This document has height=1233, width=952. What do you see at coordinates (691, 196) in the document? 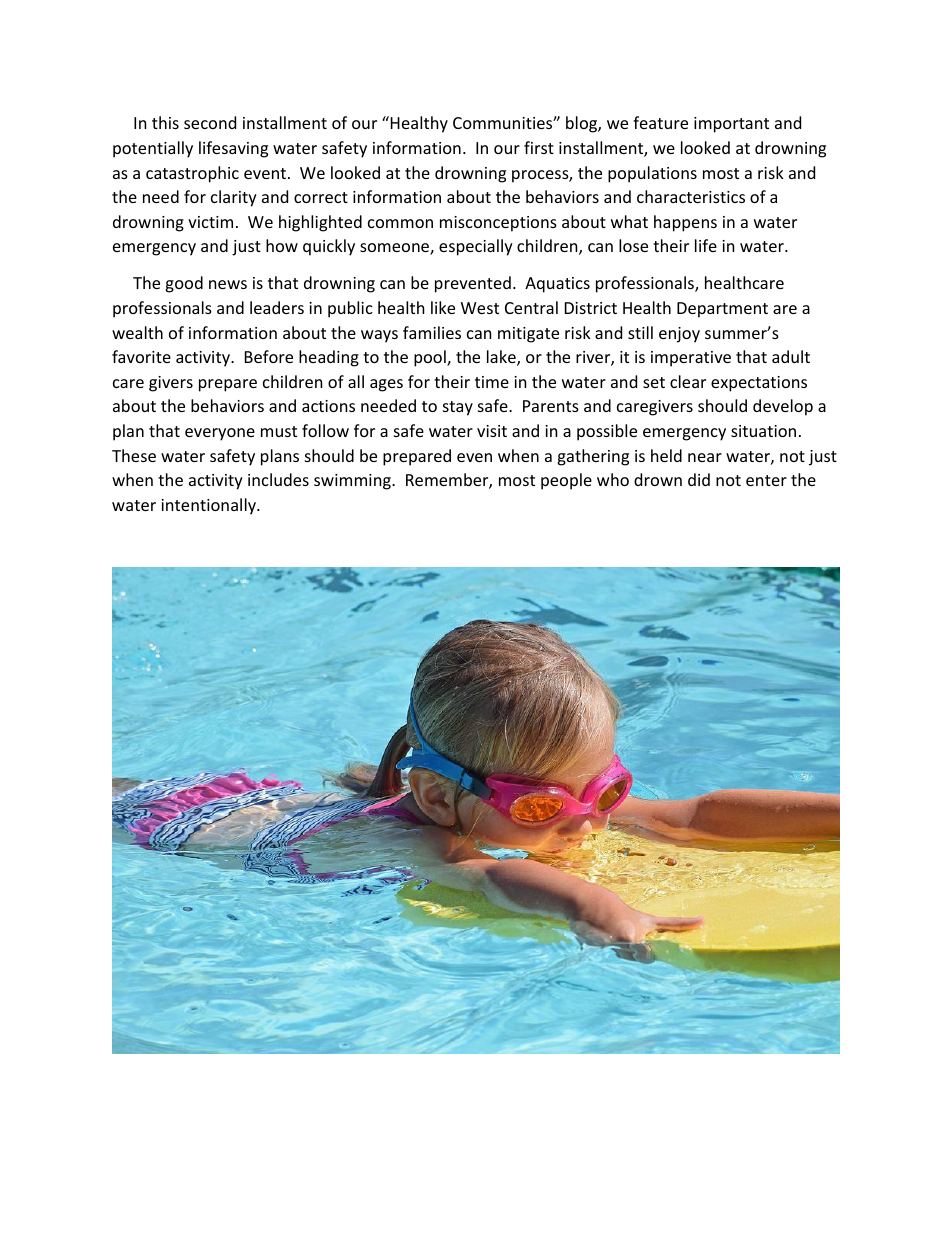
I see `characteristics` at bounding box center [691, 196].
